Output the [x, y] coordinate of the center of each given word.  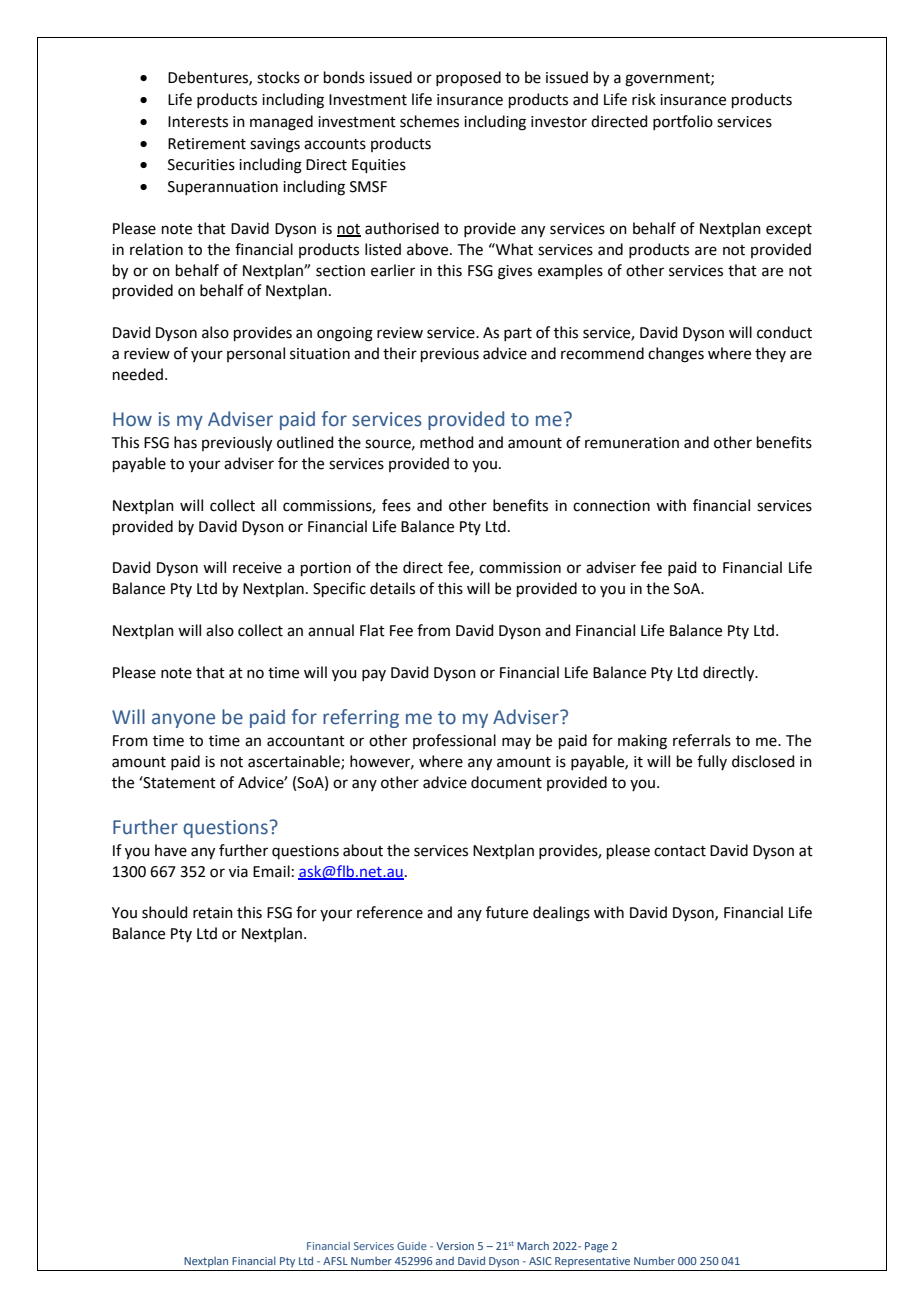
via [238, 872]
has [185, 442]
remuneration [632, 443]
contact [680, 851]
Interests [198, 122]
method [447, 442]
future [507, 912]
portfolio [683, 122]
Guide [412, 1246]
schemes [429, 121]
